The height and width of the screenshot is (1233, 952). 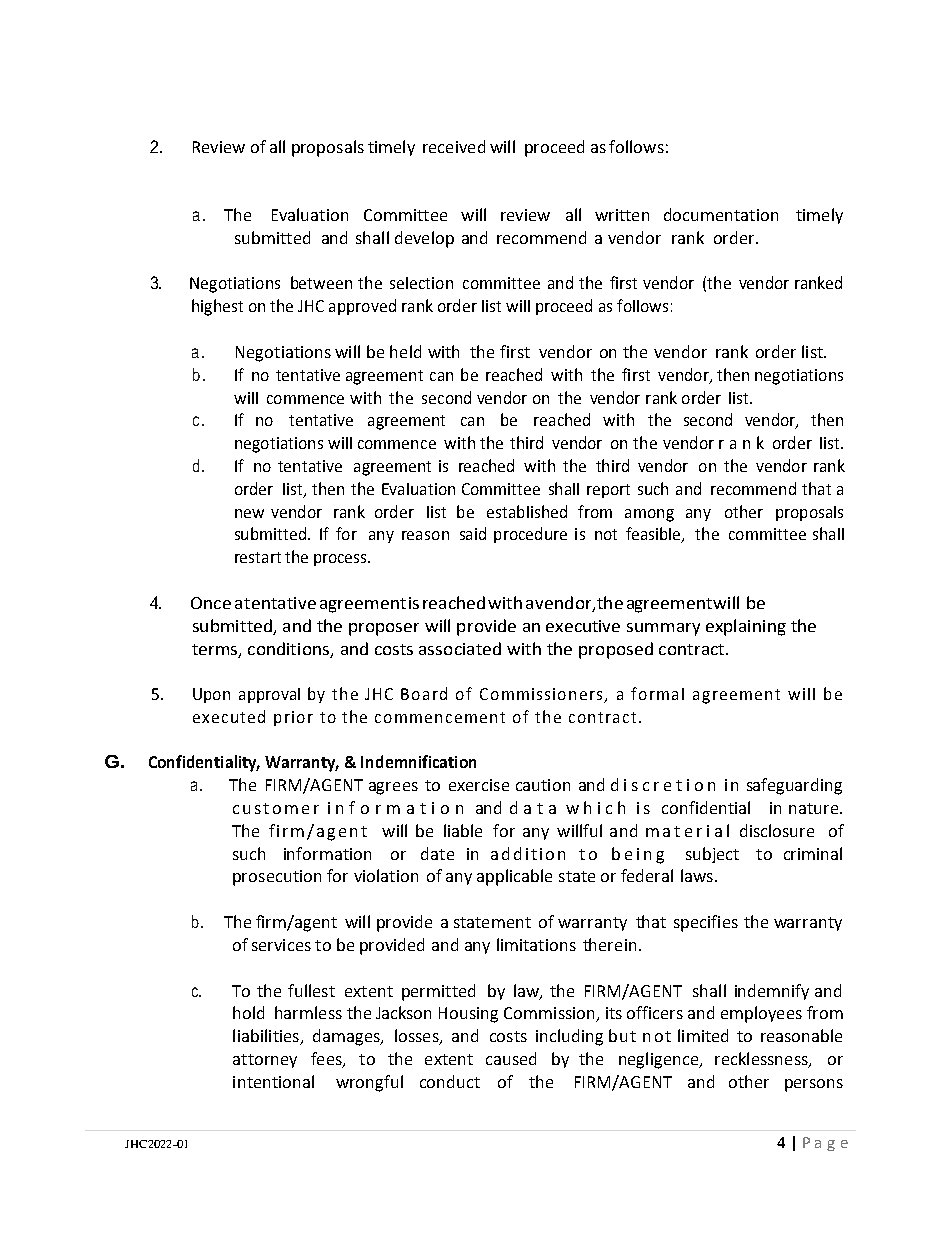 I want to click on documentation, so click(x=721, y=214).
